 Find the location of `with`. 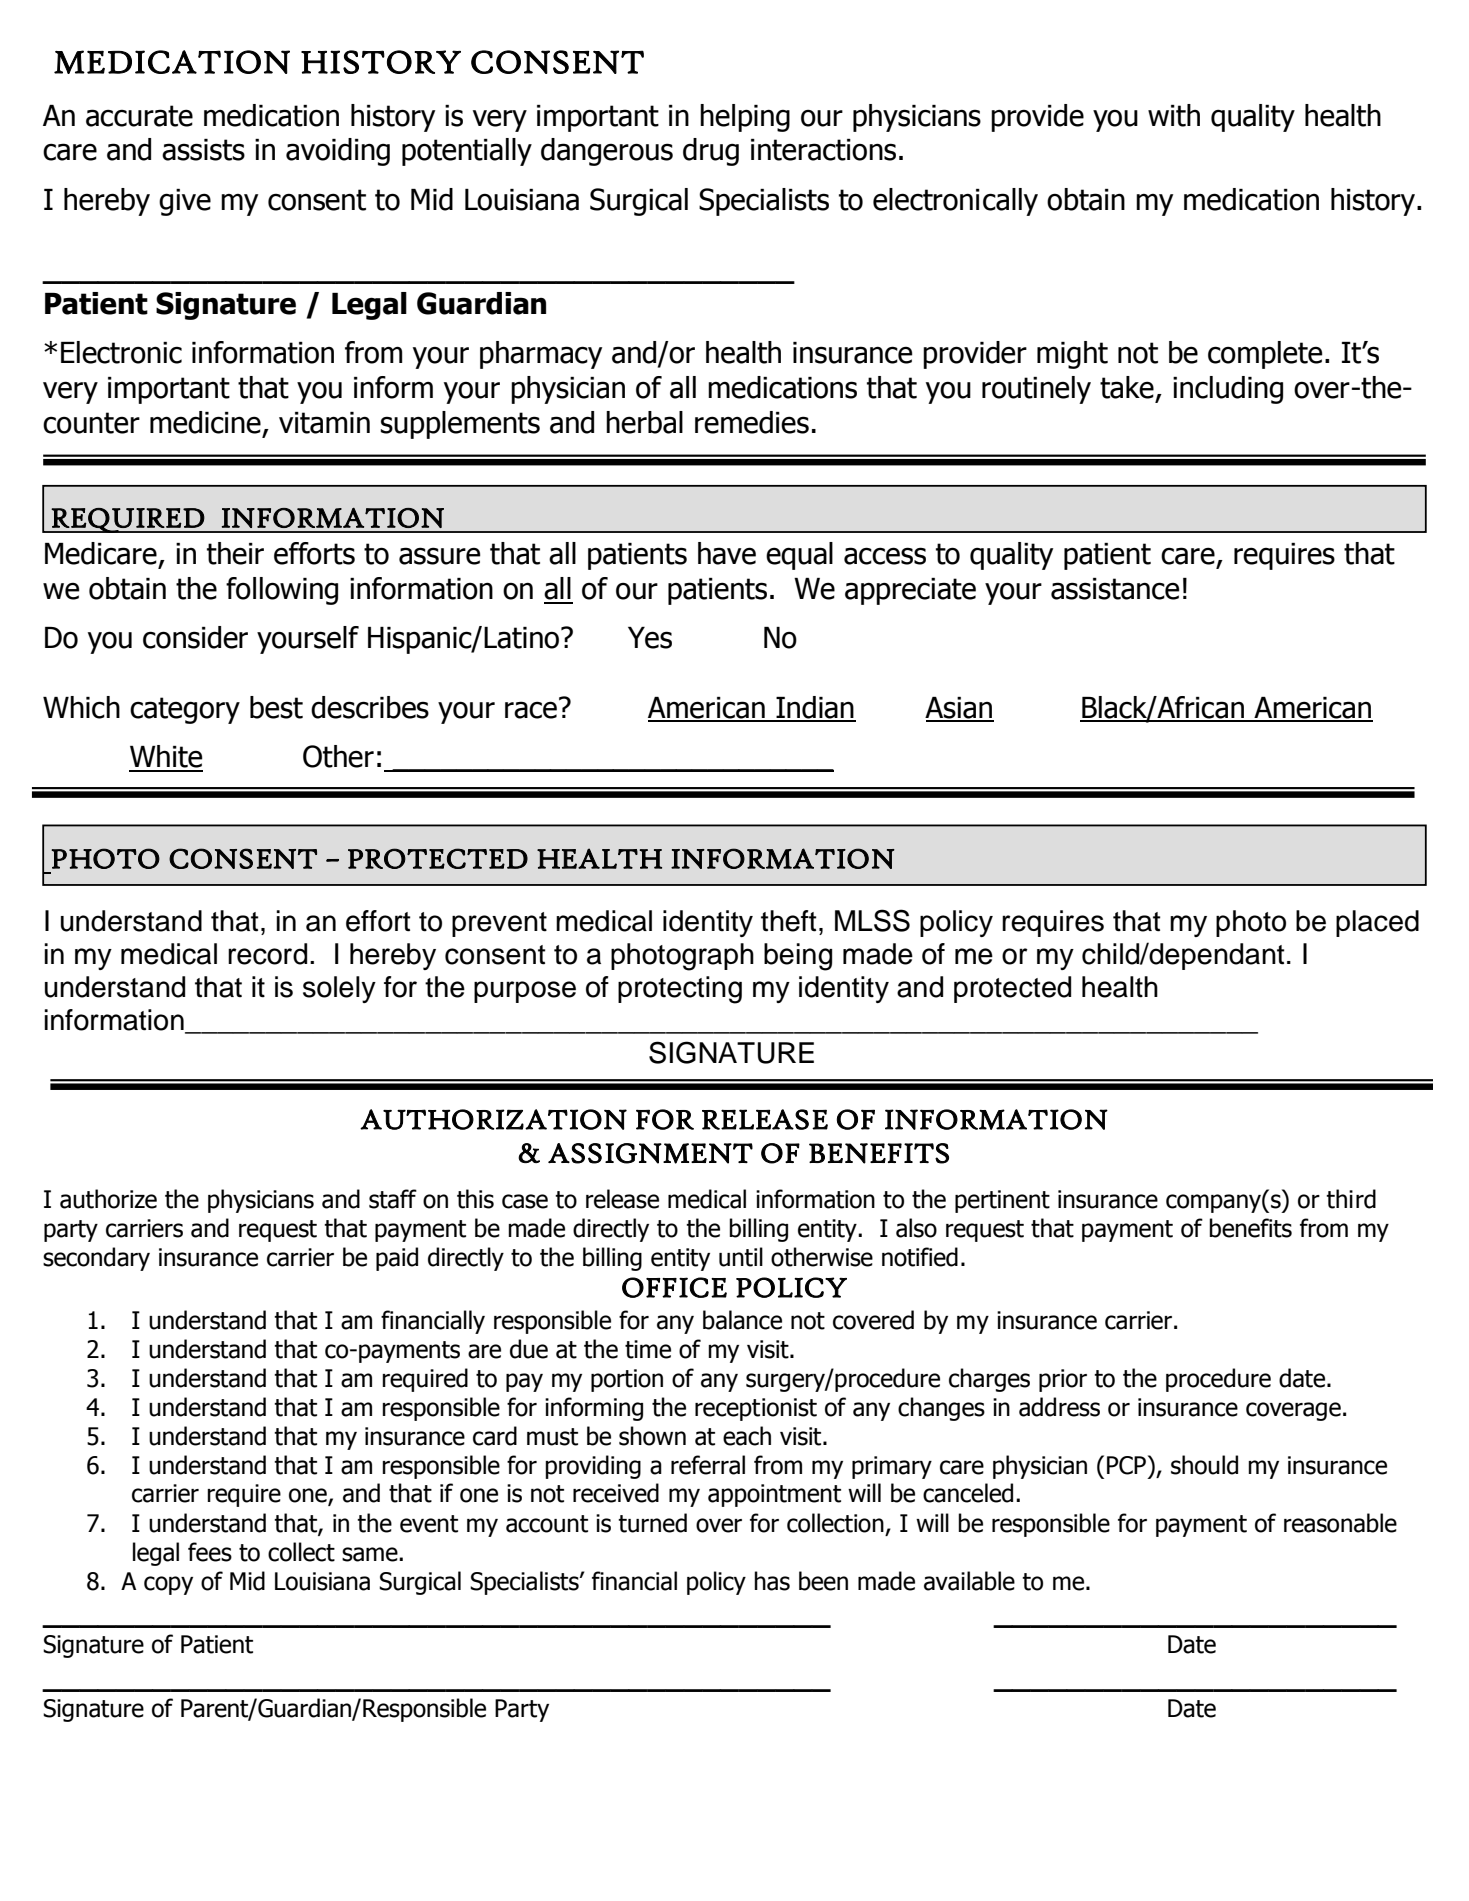

with is located at coordinates (1174, 115).
